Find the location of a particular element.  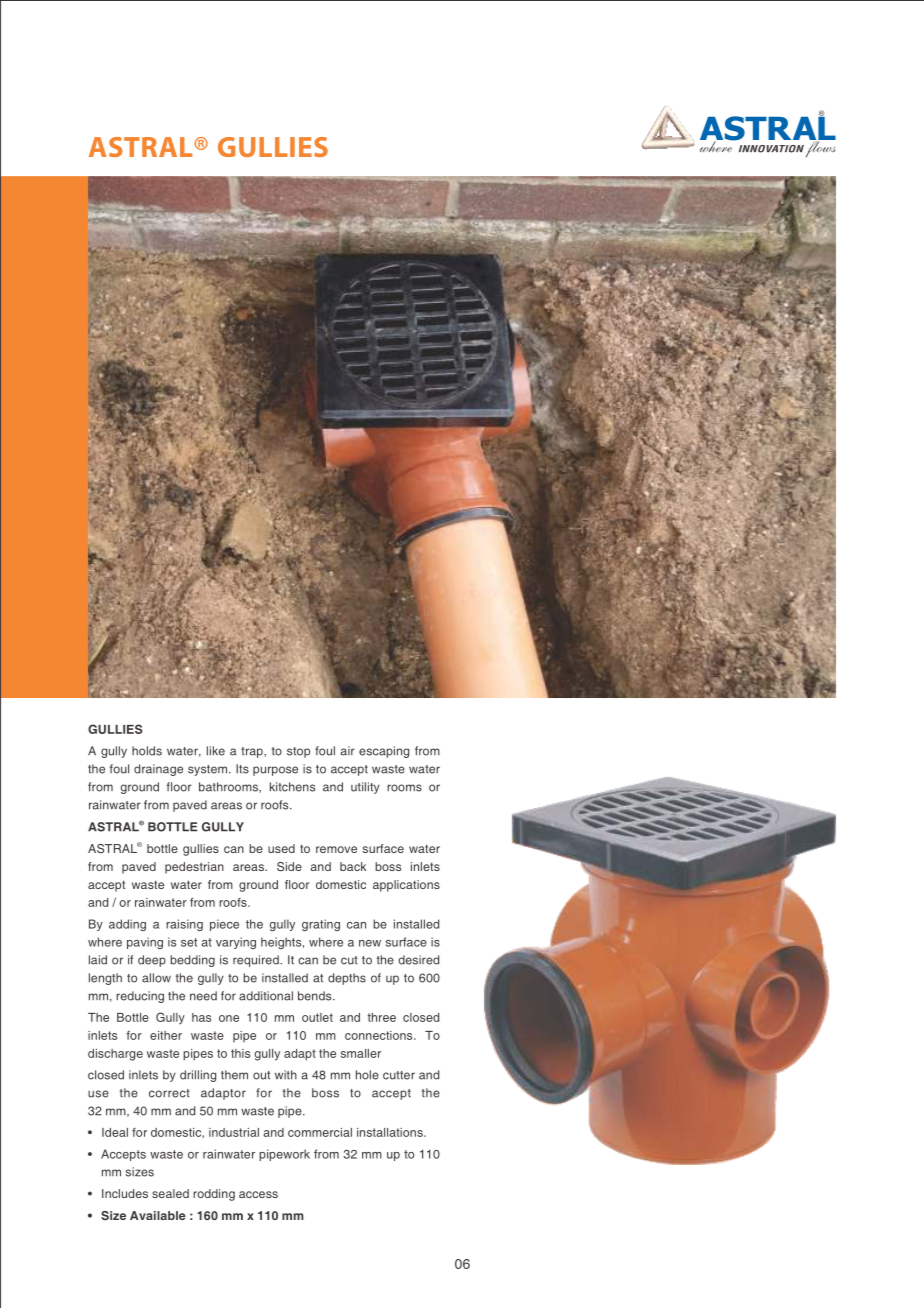

Its is located at coordinates (242, 769).
